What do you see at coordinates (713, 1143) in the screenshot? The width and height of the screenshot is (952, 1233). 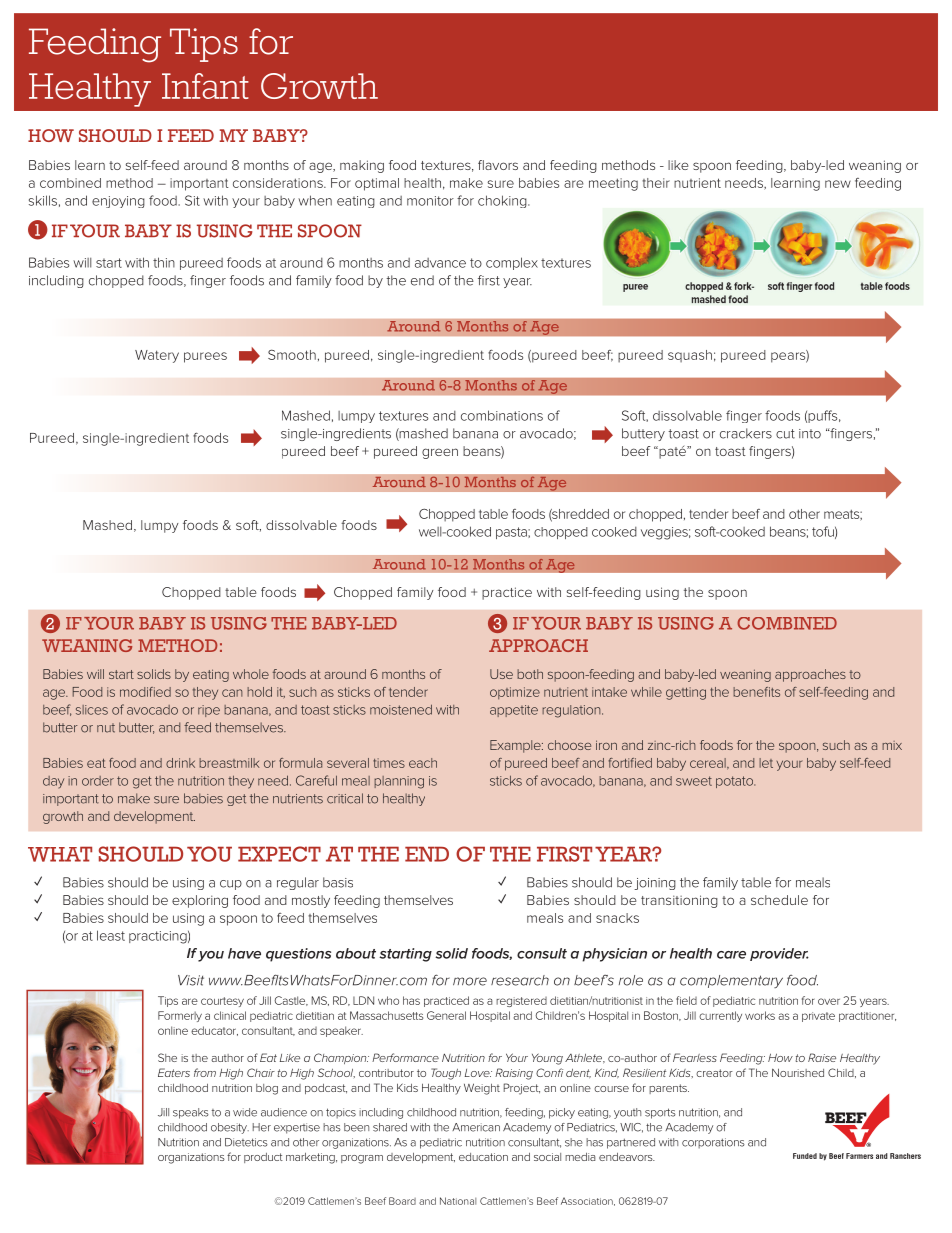 I see `corporations` at bounding box center [713, 1143].
